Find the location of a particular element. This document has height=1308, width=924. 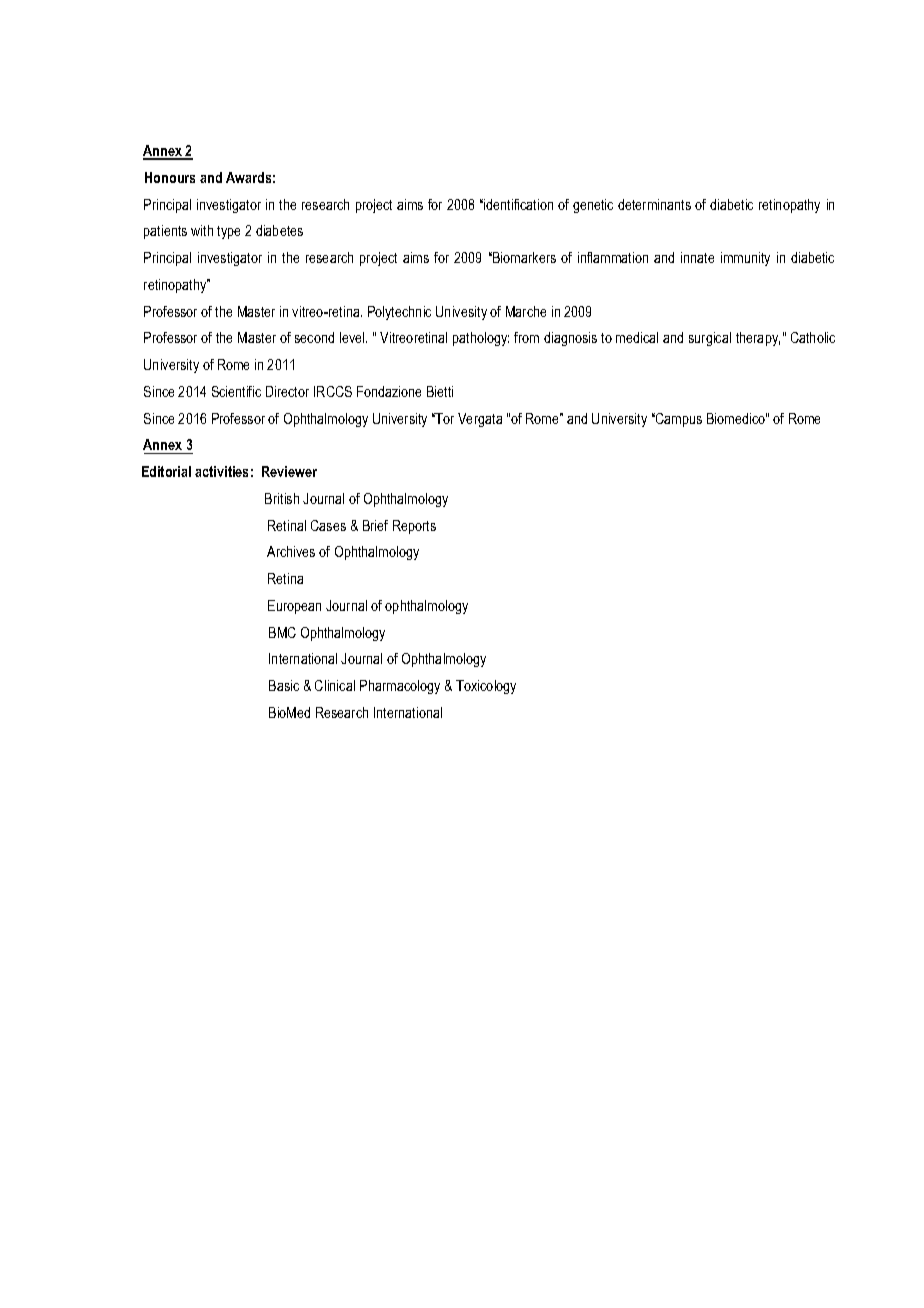

Campus is located at coordinates (678, 420).
